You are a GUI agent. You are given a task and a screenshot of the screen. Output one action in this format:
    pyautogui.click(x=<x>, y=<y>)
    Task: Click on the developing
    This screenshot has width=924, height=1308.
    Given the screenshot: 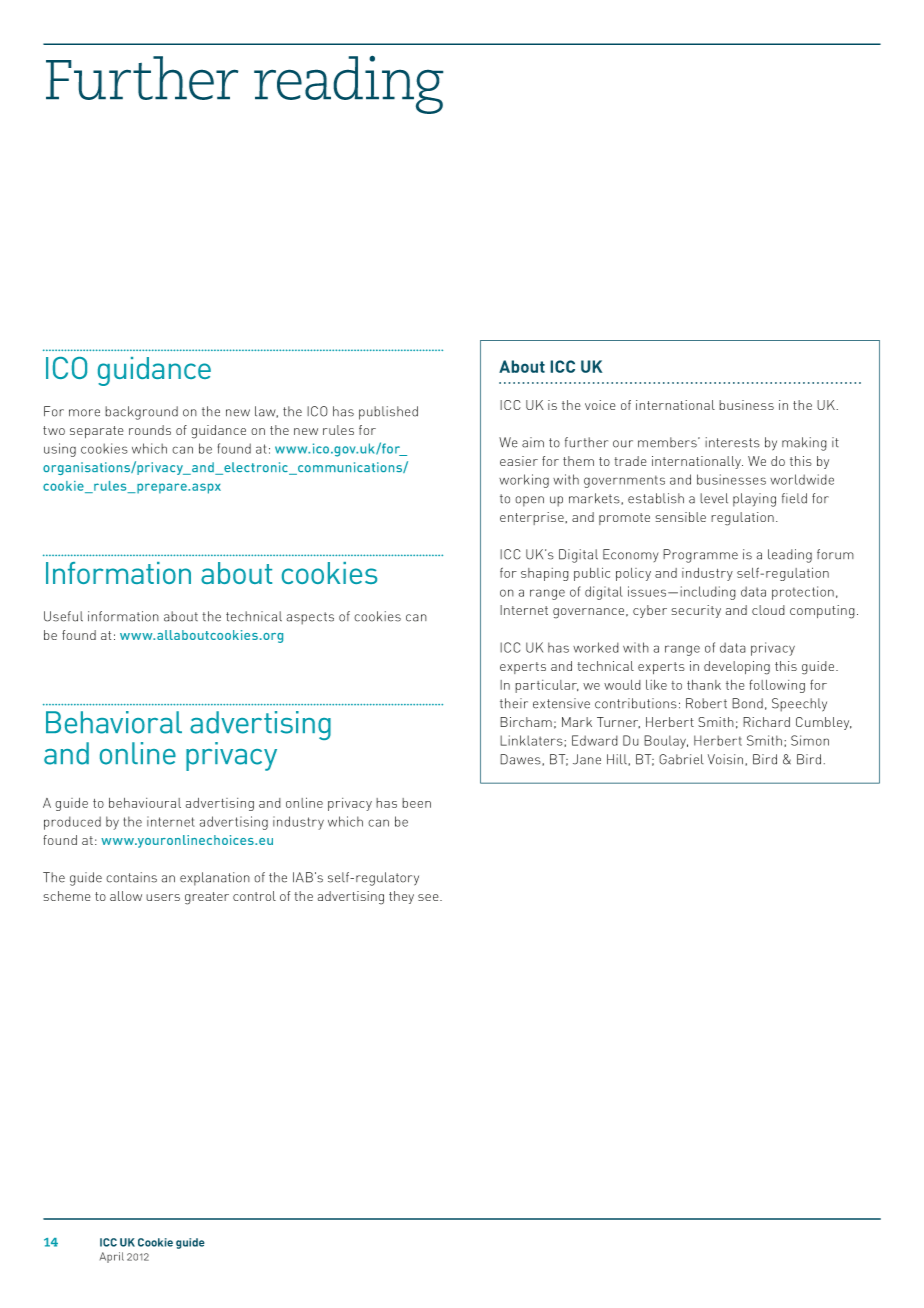 What is the action you would take?
    pyautogui.click(x=737, y=668)
